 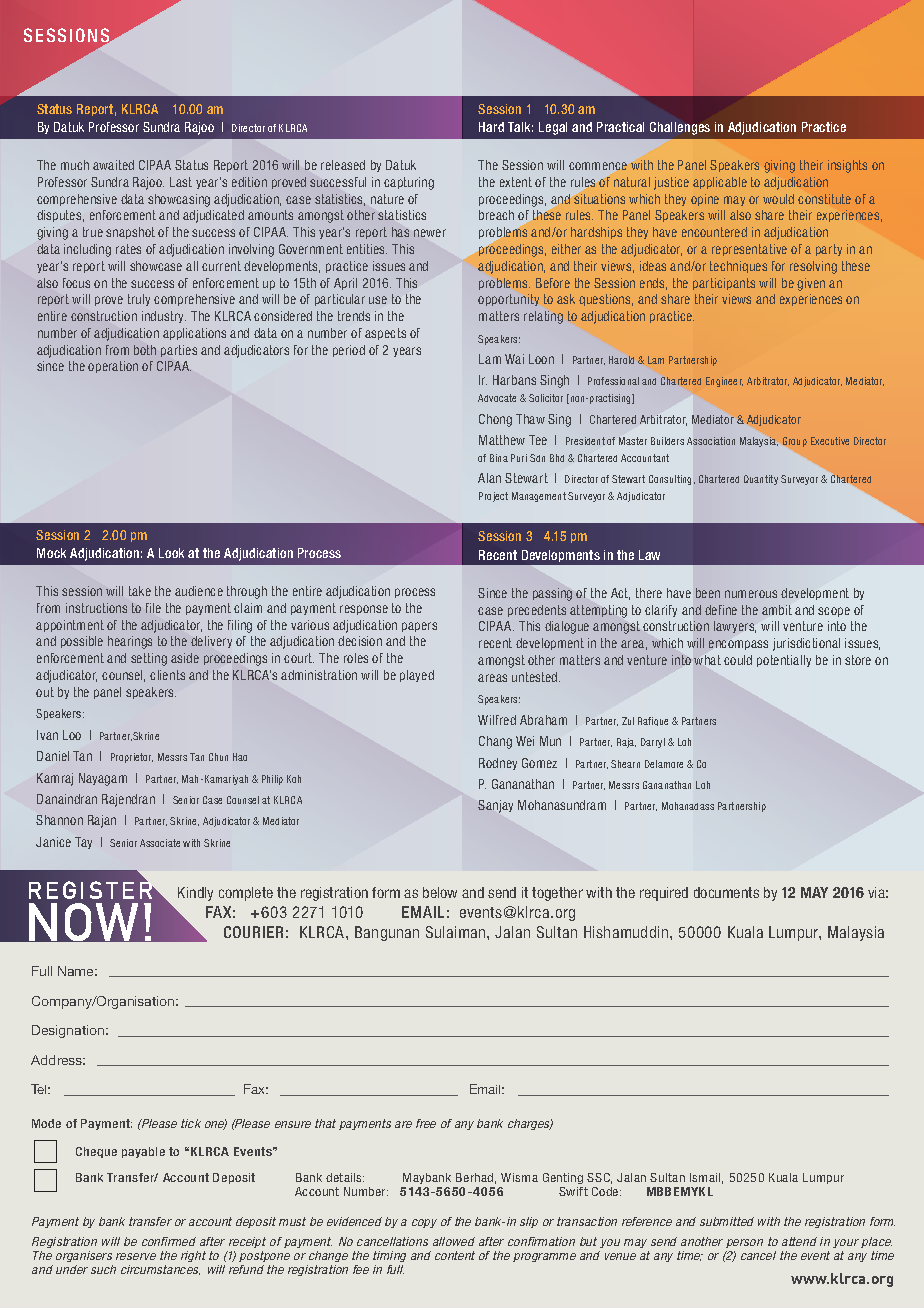 I want to click on potentially, so click(x=784, y=661).
